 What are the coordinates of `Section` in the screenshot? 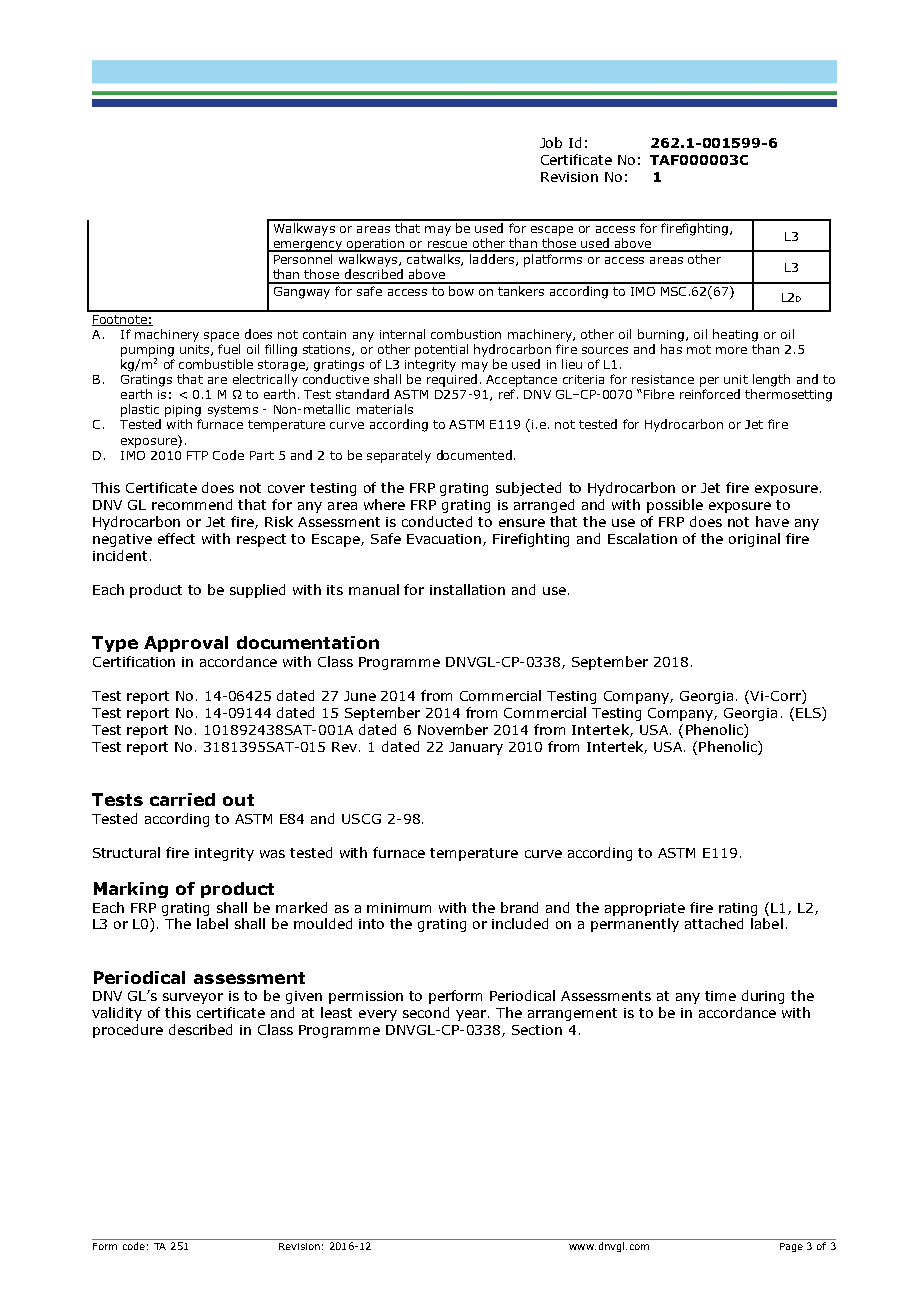 It's located at (537, 1030).
